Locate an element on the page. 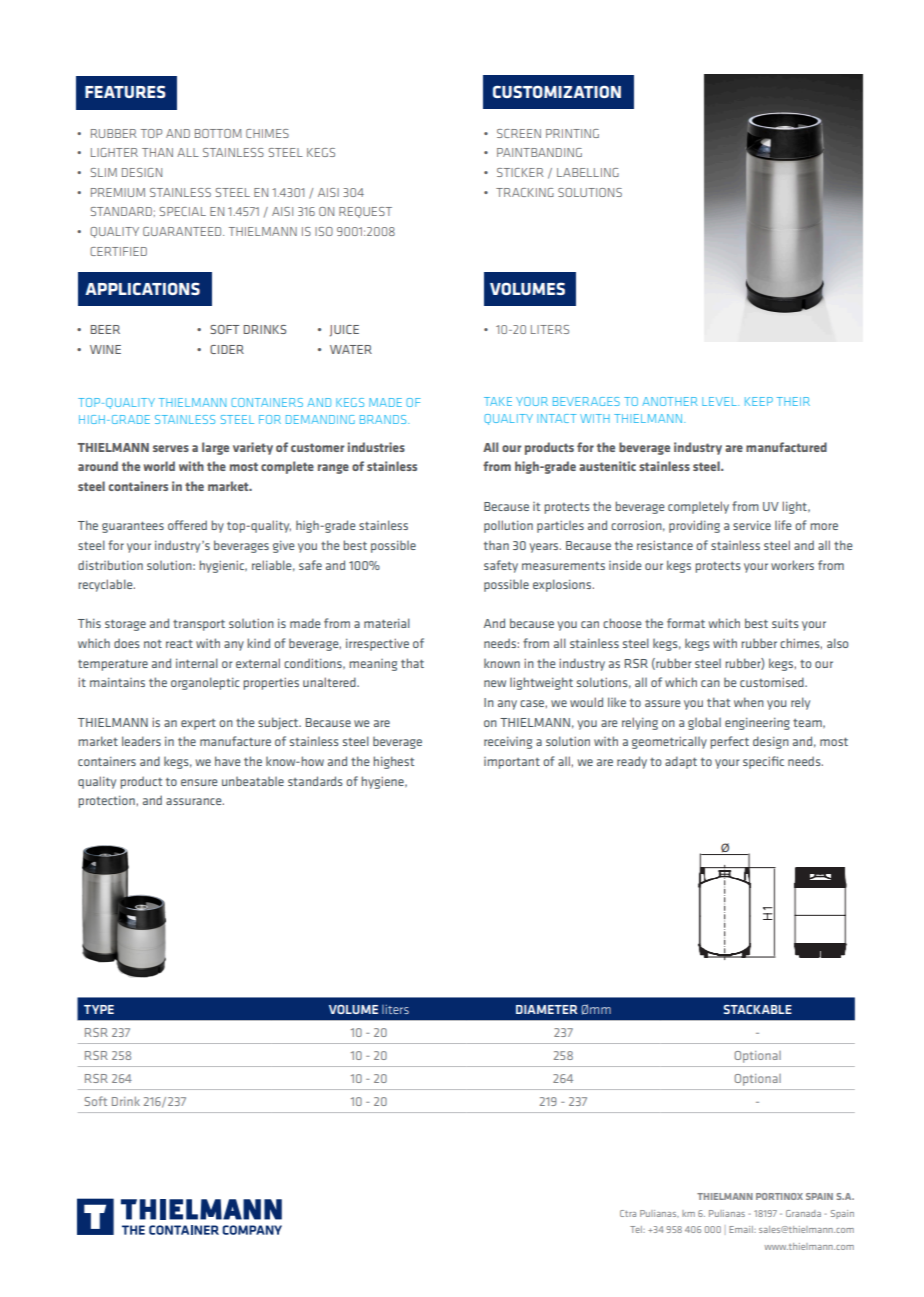  LABELLING is located at coordinates (588, 172).
